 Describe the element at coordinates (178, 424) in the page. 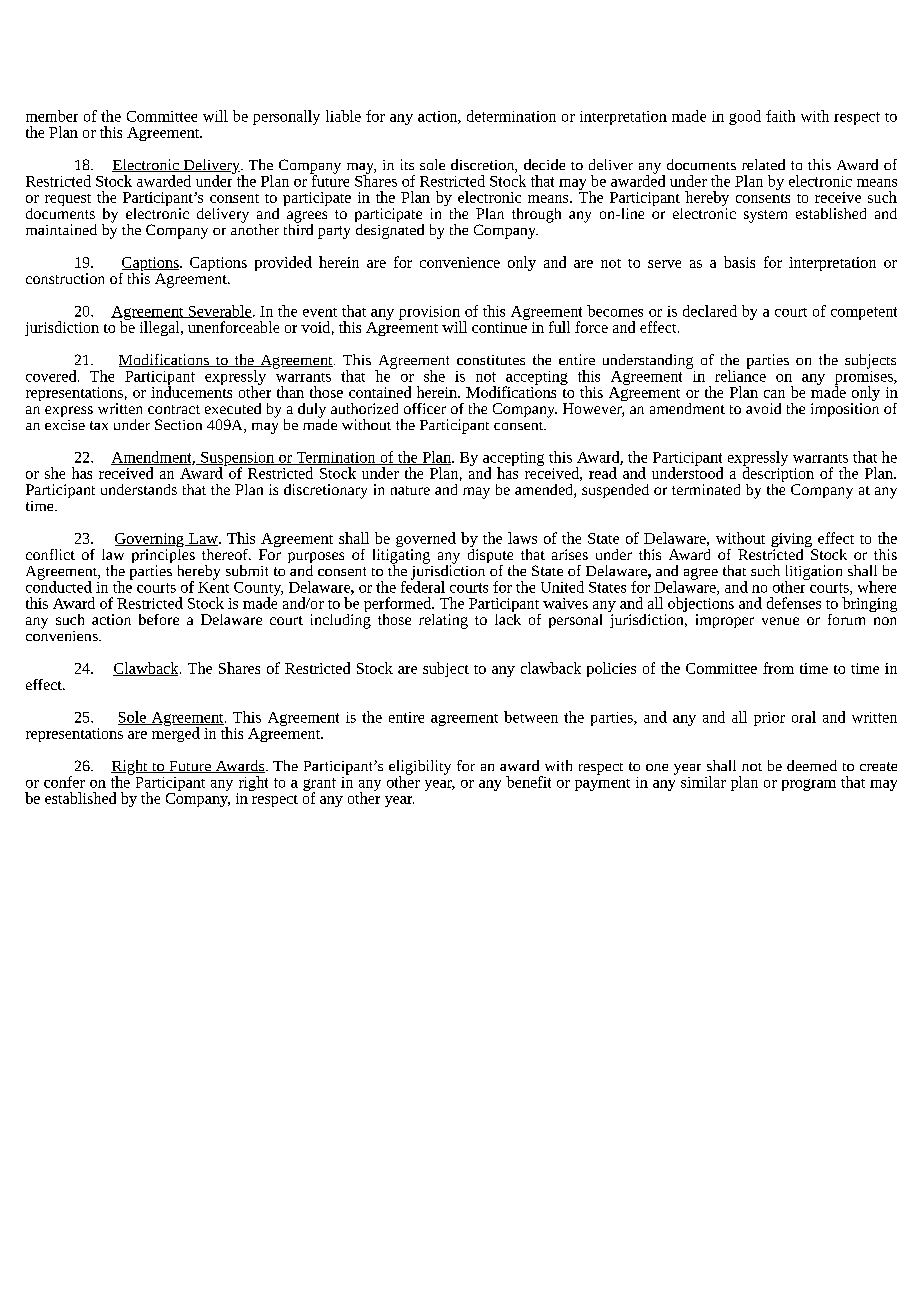

I see `Section` at that location.
